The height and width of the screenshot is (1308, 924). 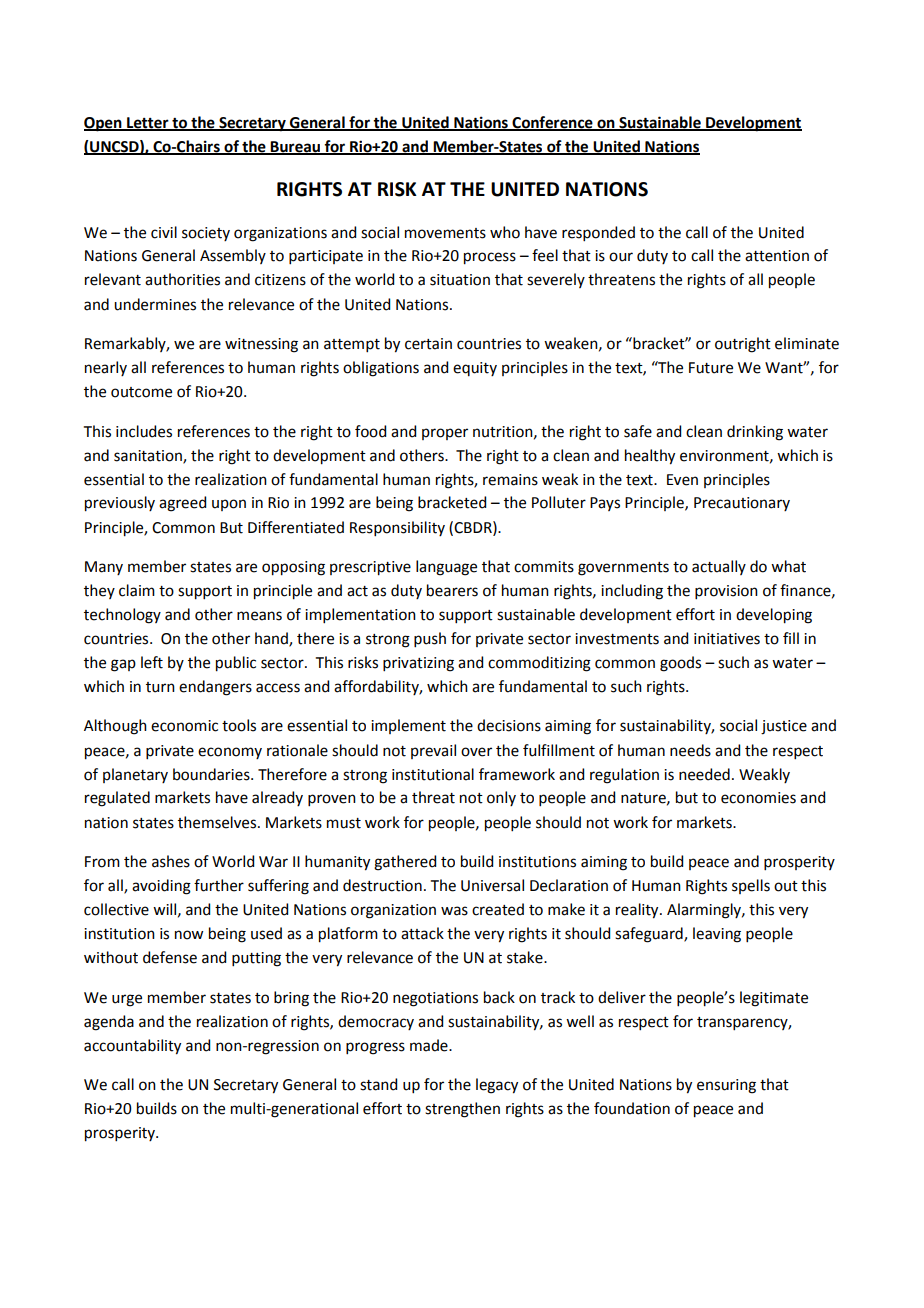 What do you see at coordinates (462, 1110) in the screenshot?
I see `strengthen` at bounding box center [462, 1110].
